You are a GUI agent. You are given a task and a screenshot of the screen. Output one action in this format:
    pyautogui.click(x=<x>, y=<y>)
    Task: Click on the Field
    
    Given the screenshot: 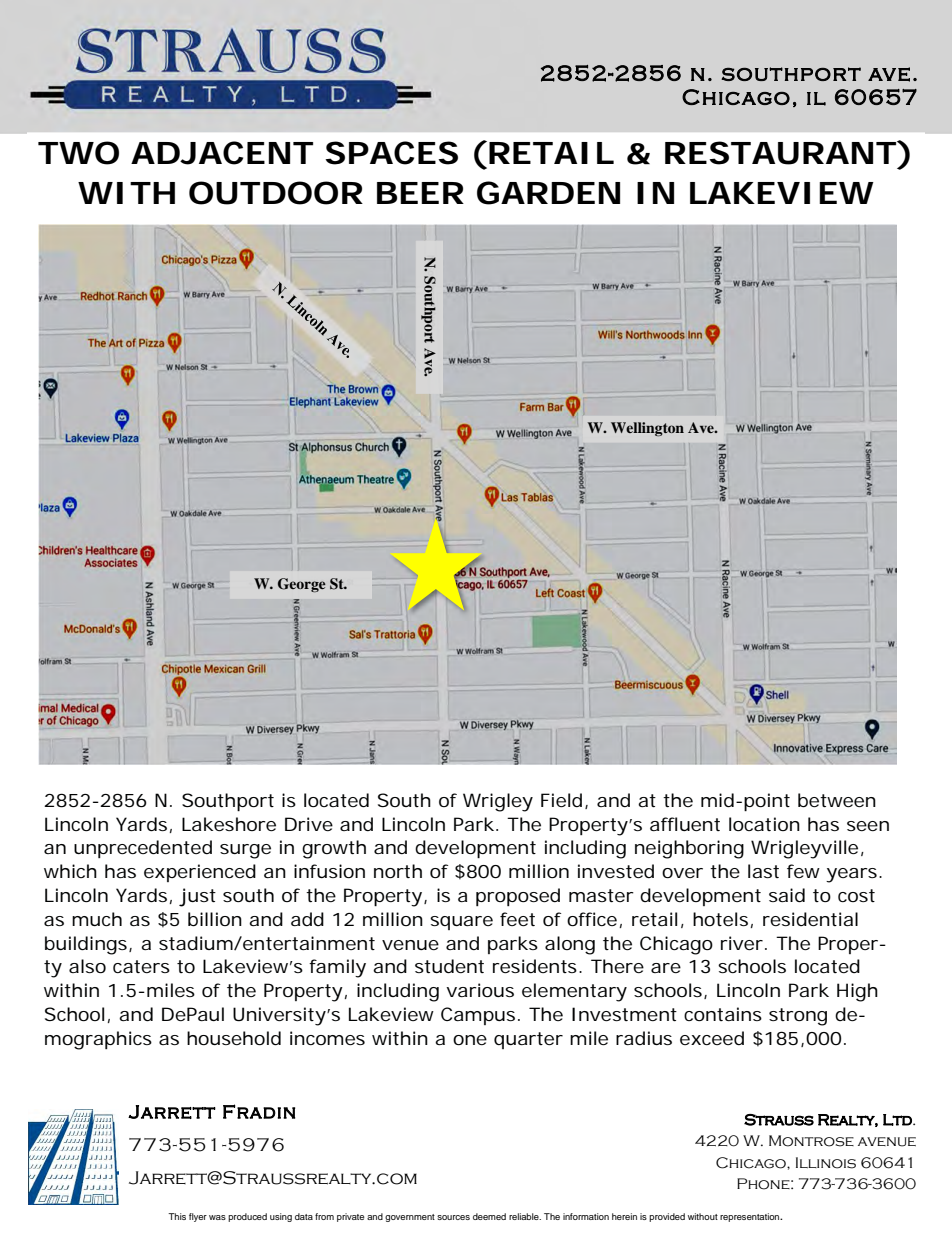 What is the action you would take?
    pyautogui.click(x=561, y=800)
